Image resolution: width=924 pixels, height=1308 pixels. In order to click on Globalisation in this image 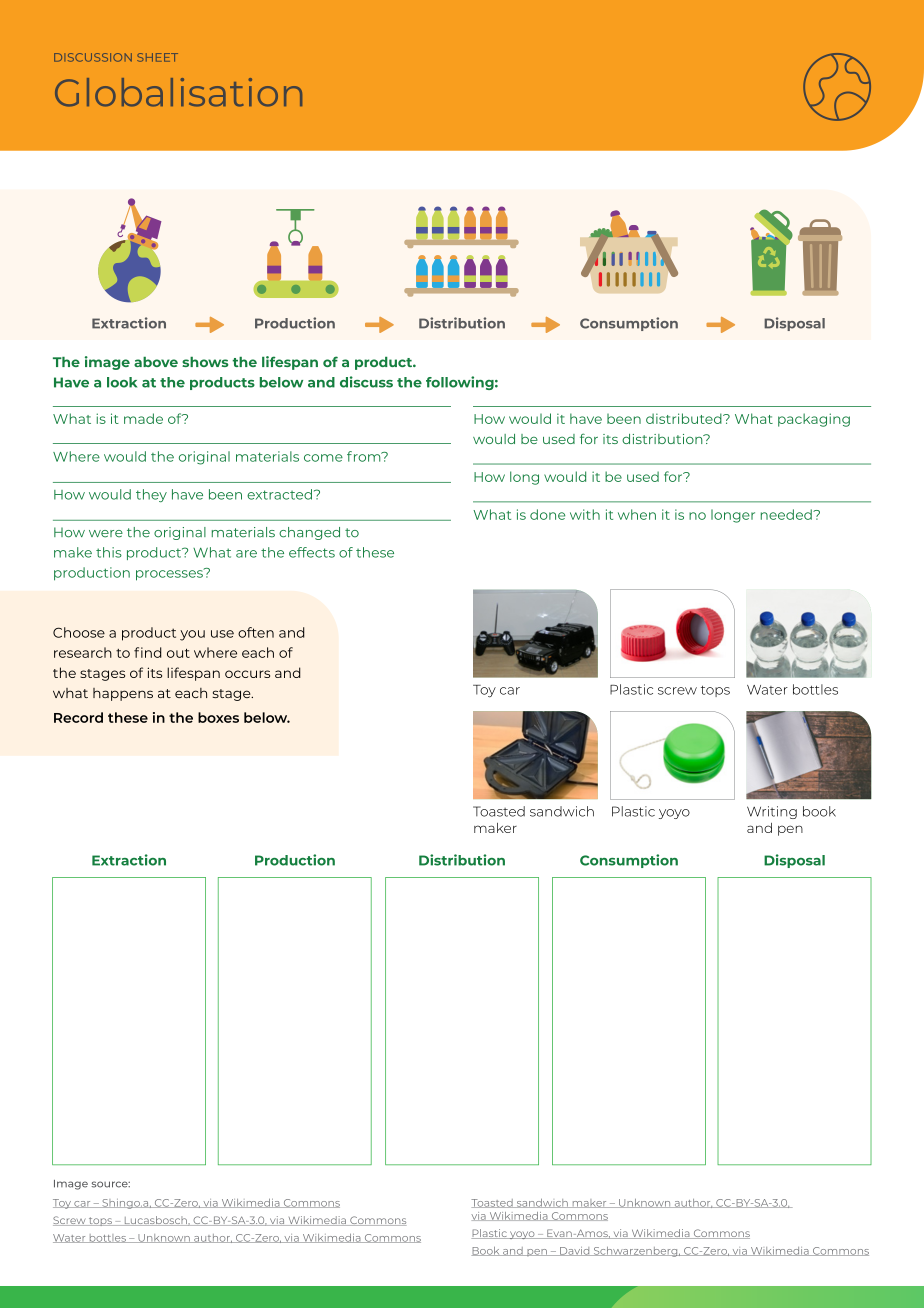, I will do `click(178, 92)`.
